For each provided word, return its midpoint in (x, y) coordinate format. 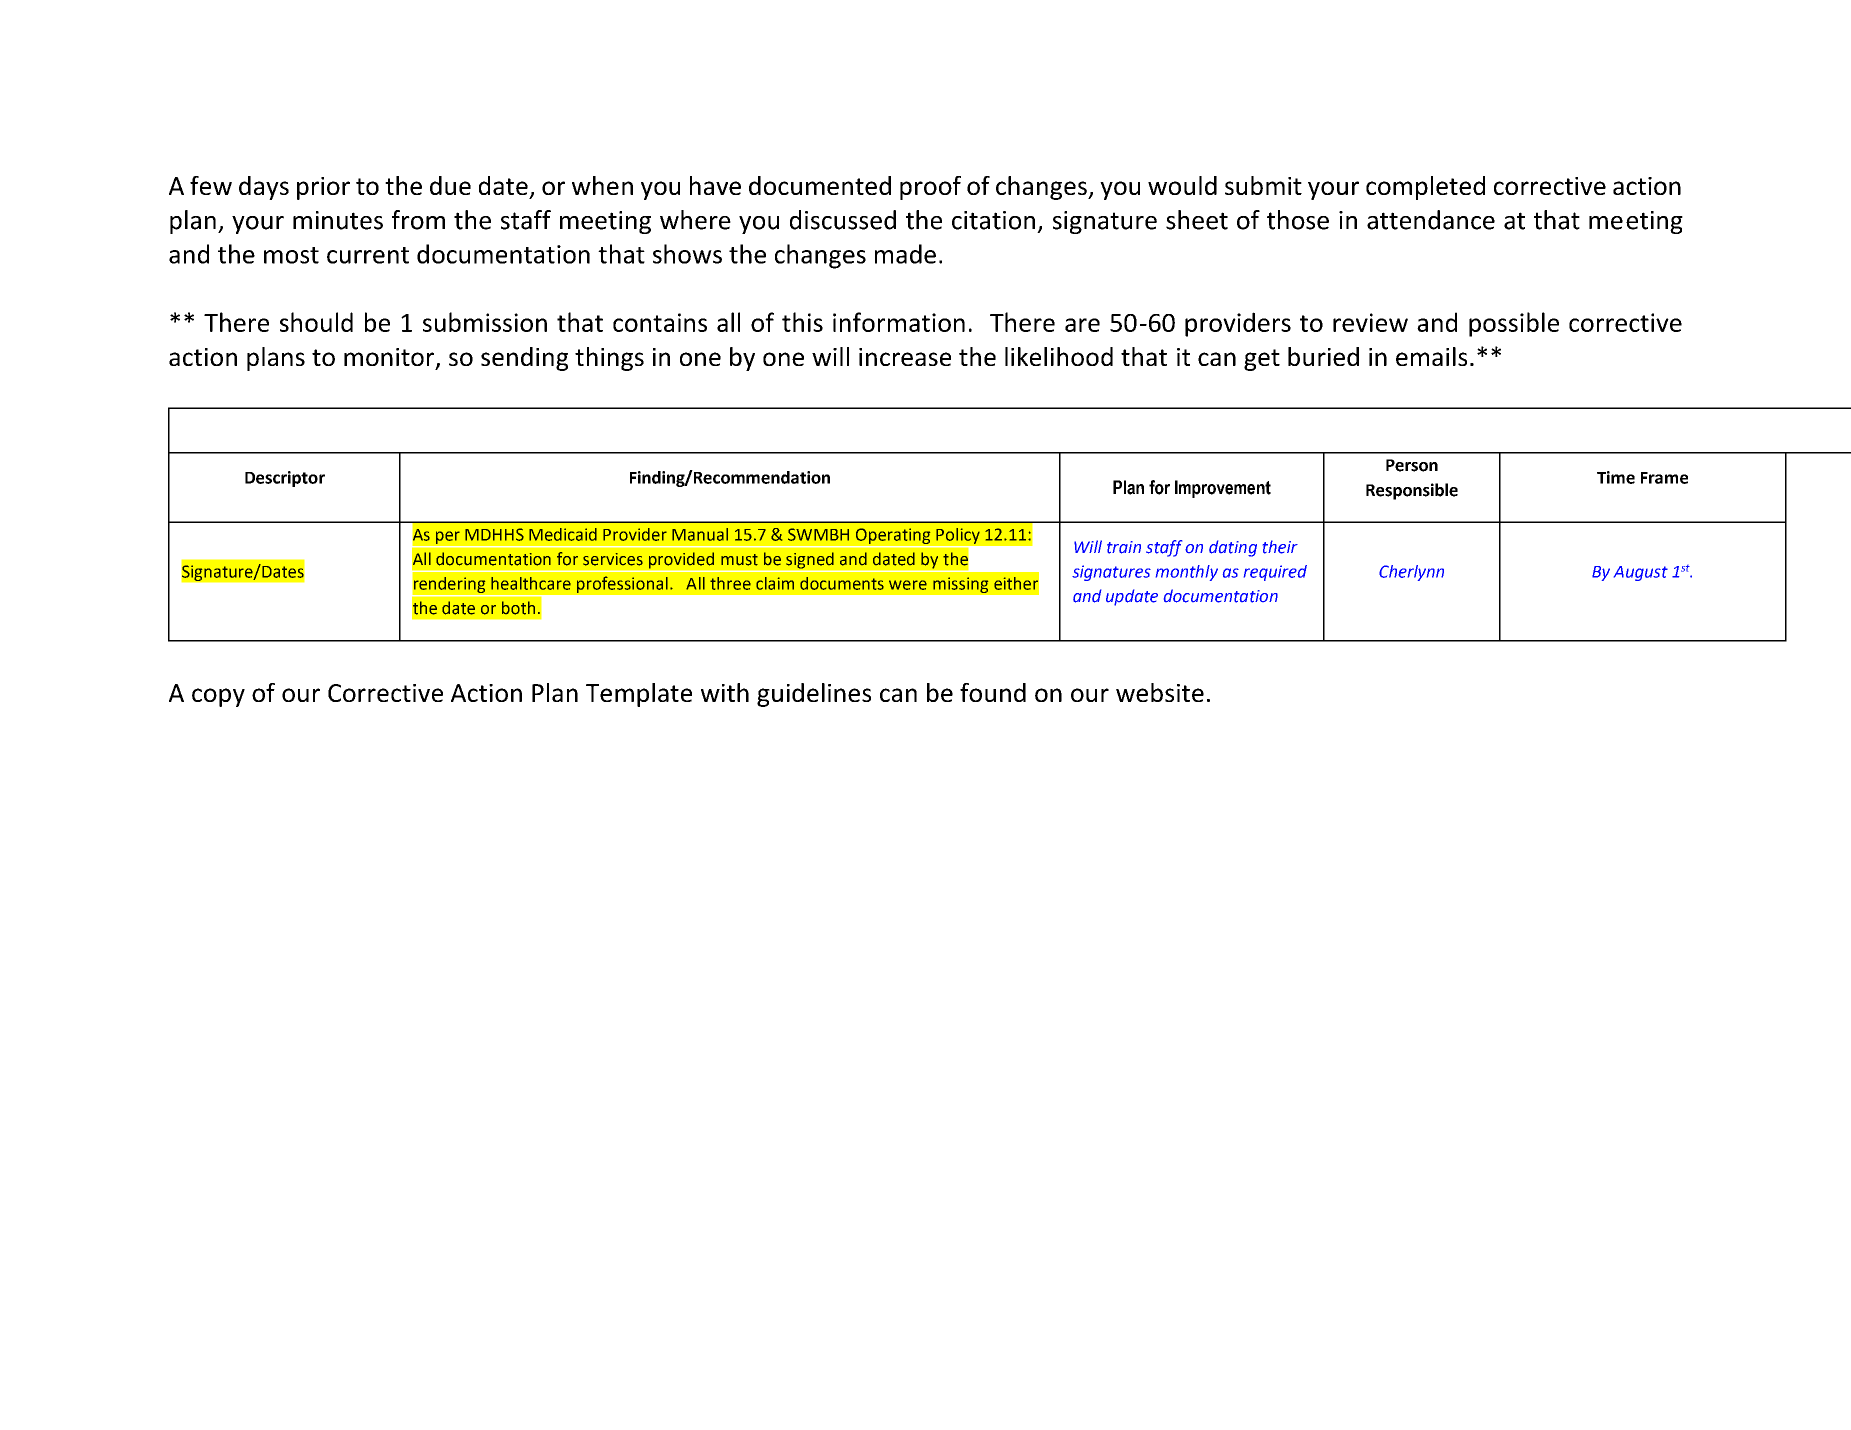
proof (930, 188)
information (899, 322)
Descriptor (285, 479)
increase (905, 357)
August (1641, 573)
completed (1425, 188)
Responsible (1412, 491)
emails (1431, 356)
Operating (893, 536)
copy (218, 697)
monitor (390, 358)
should (316, 322)
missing (961, 585)
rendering (450, 585)
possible (1514, 324)
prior (323, 188)
